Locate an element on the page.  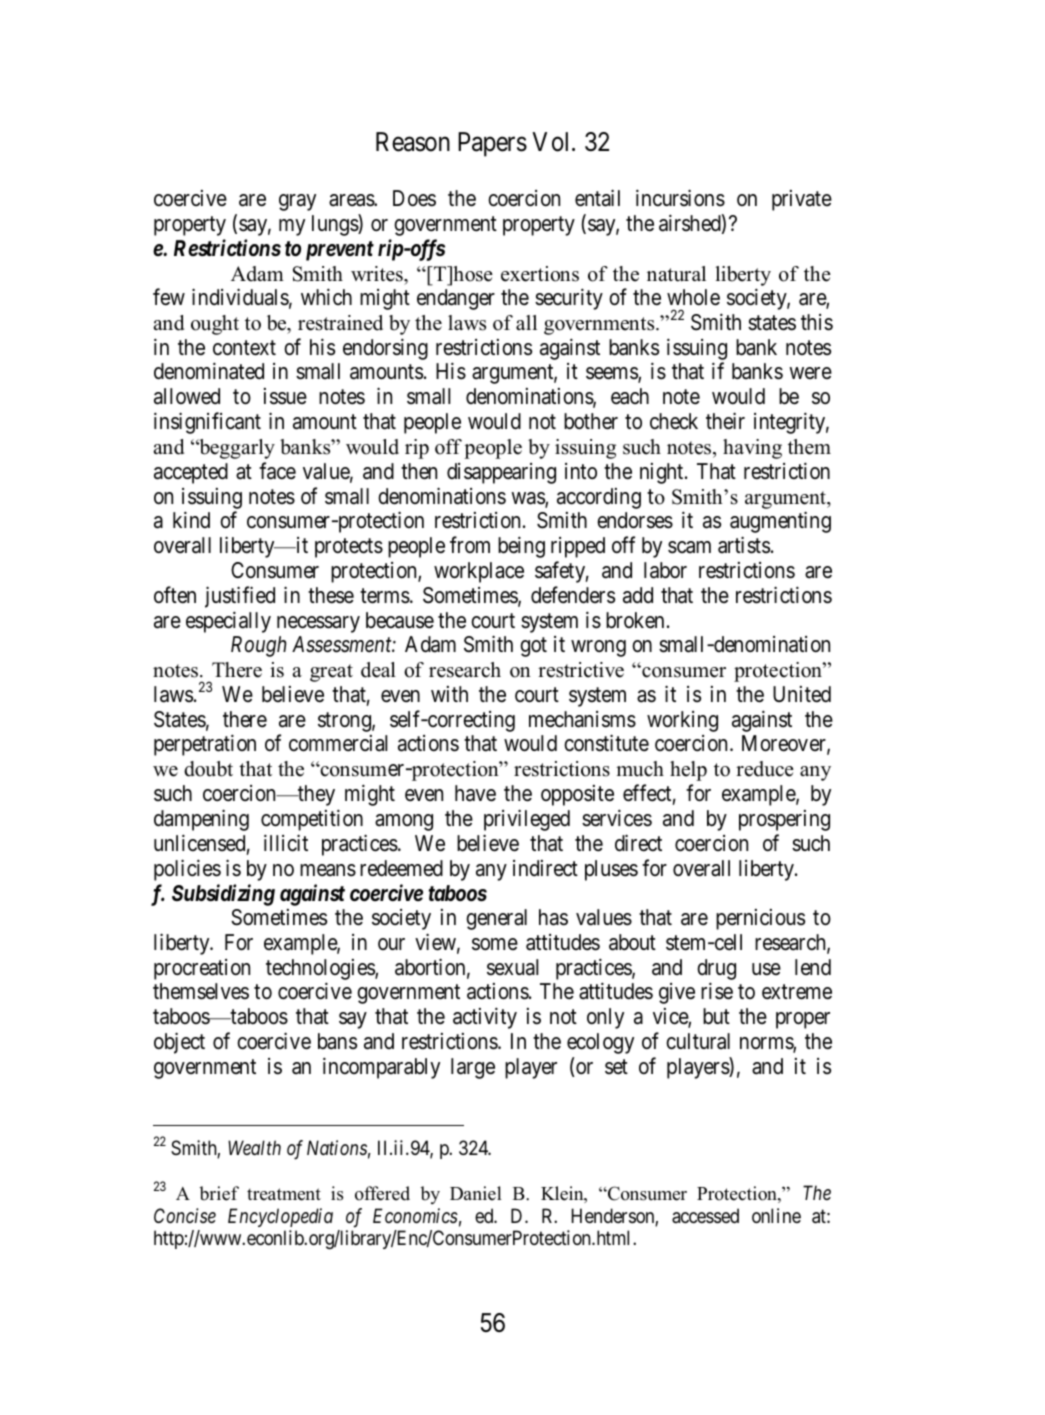
incursions is located at coordinates (680, 198).
